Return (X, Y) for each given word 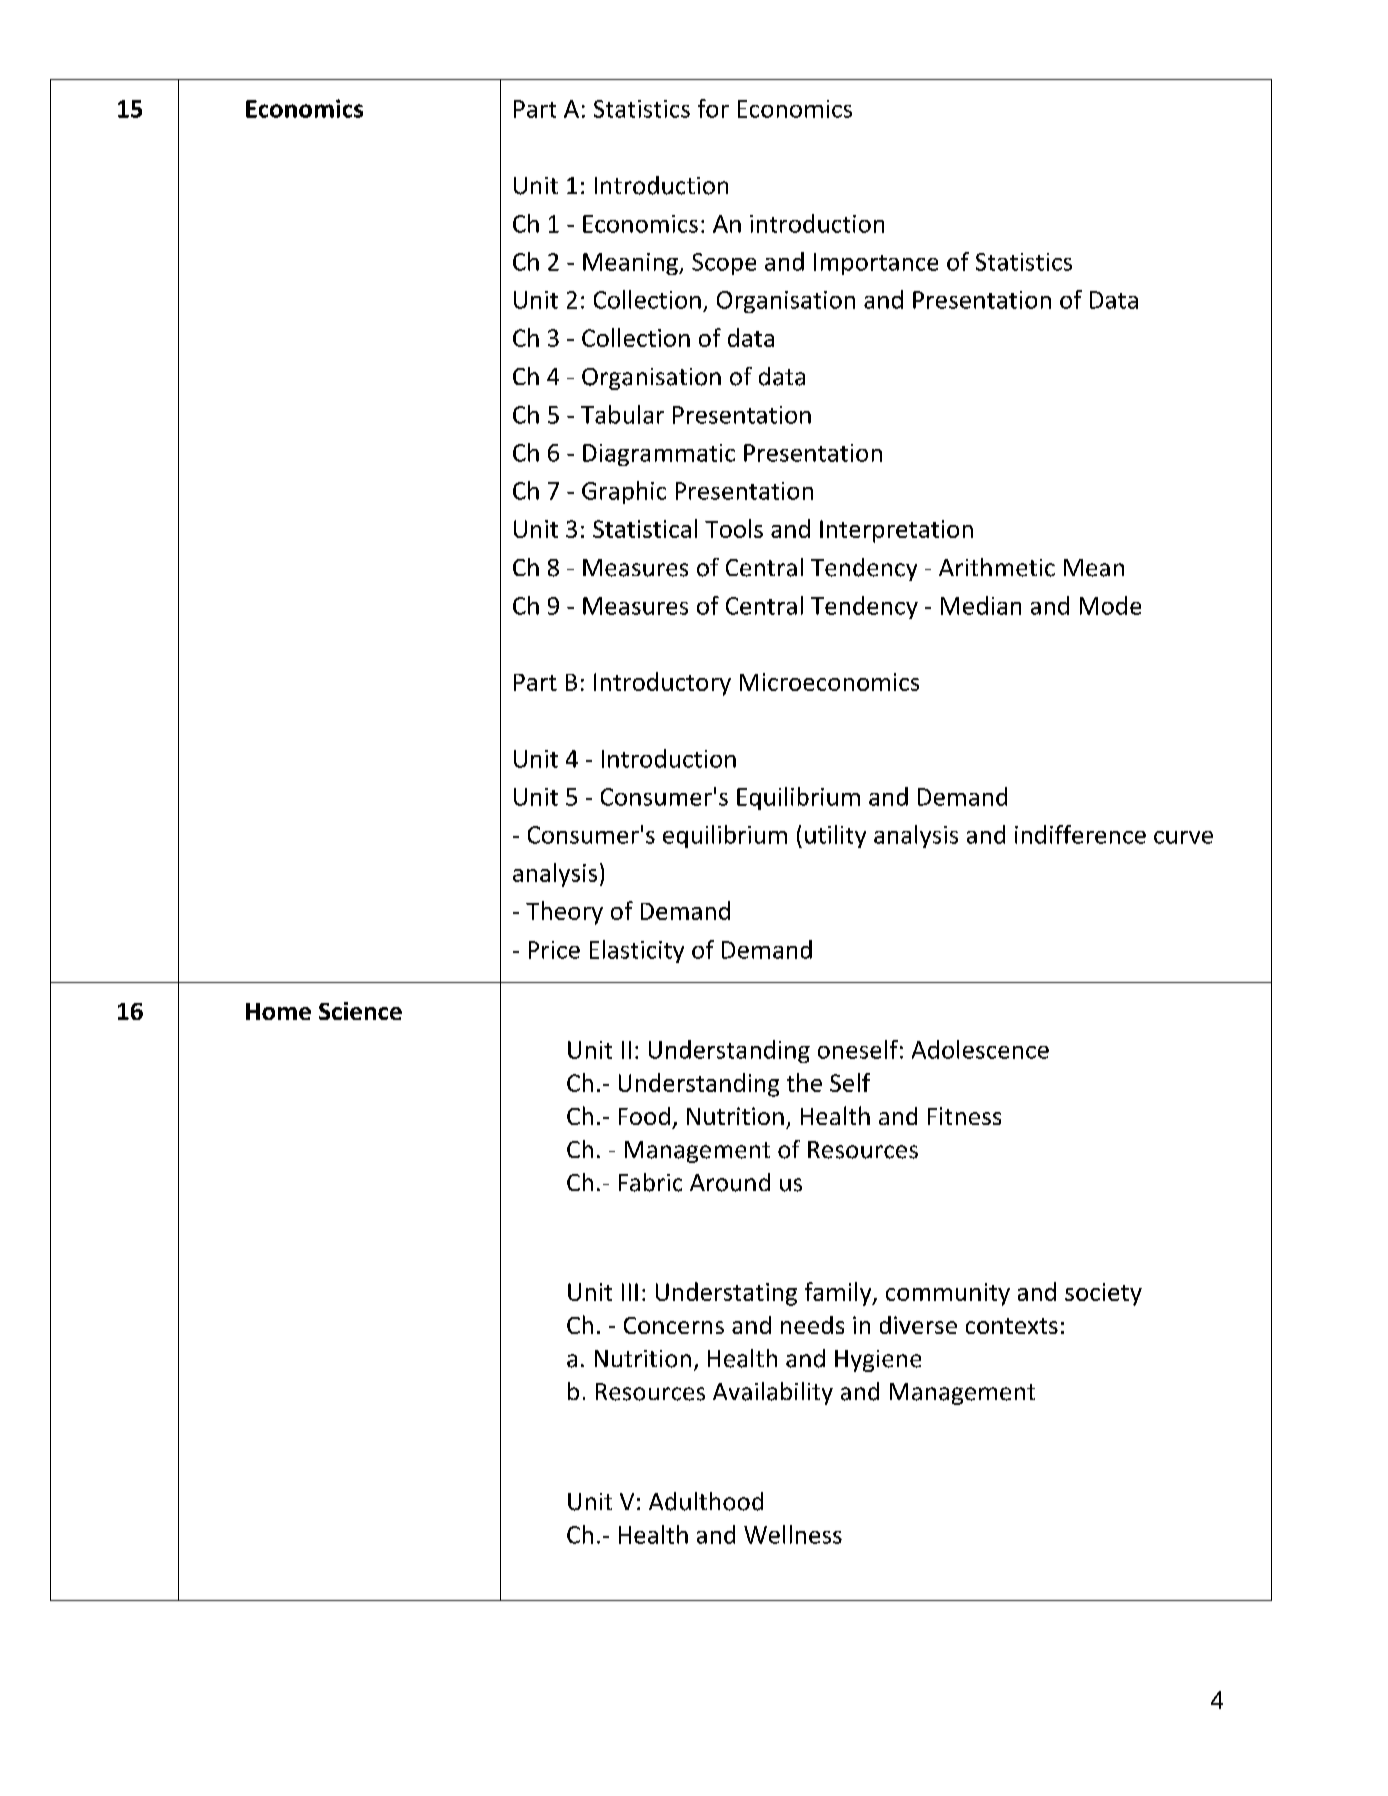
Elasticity (637, 951)
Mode (1110, 605)
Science (360, 1011)
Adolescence (980, 1049)
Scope (724, 264)
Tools (734, 528)
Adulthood (706, 1501)
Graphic (624, 492)
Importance (876, 264)
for (713, 108)
